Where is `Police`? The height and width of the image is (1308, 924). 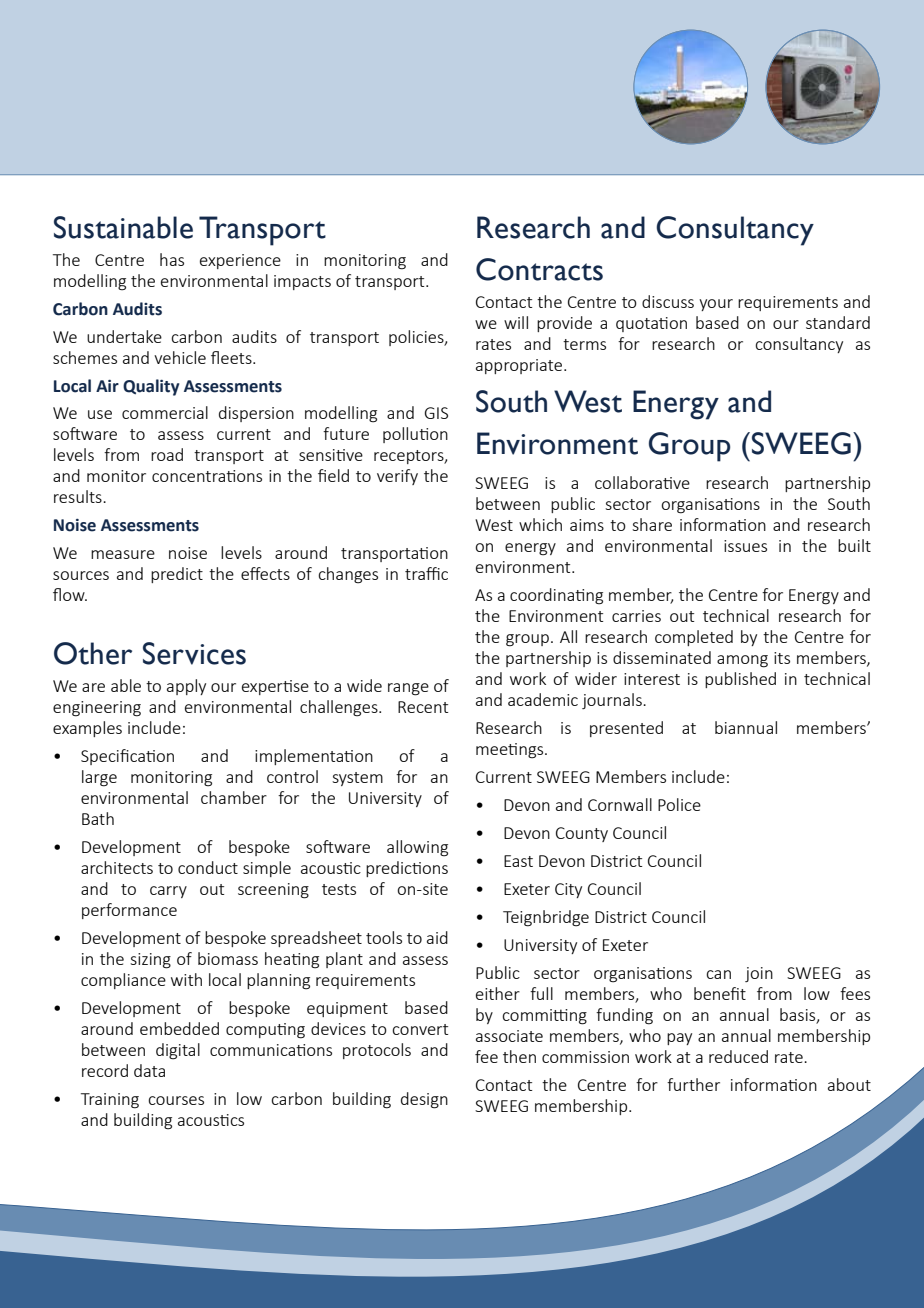
Police is located at coordinates (679, 804).
